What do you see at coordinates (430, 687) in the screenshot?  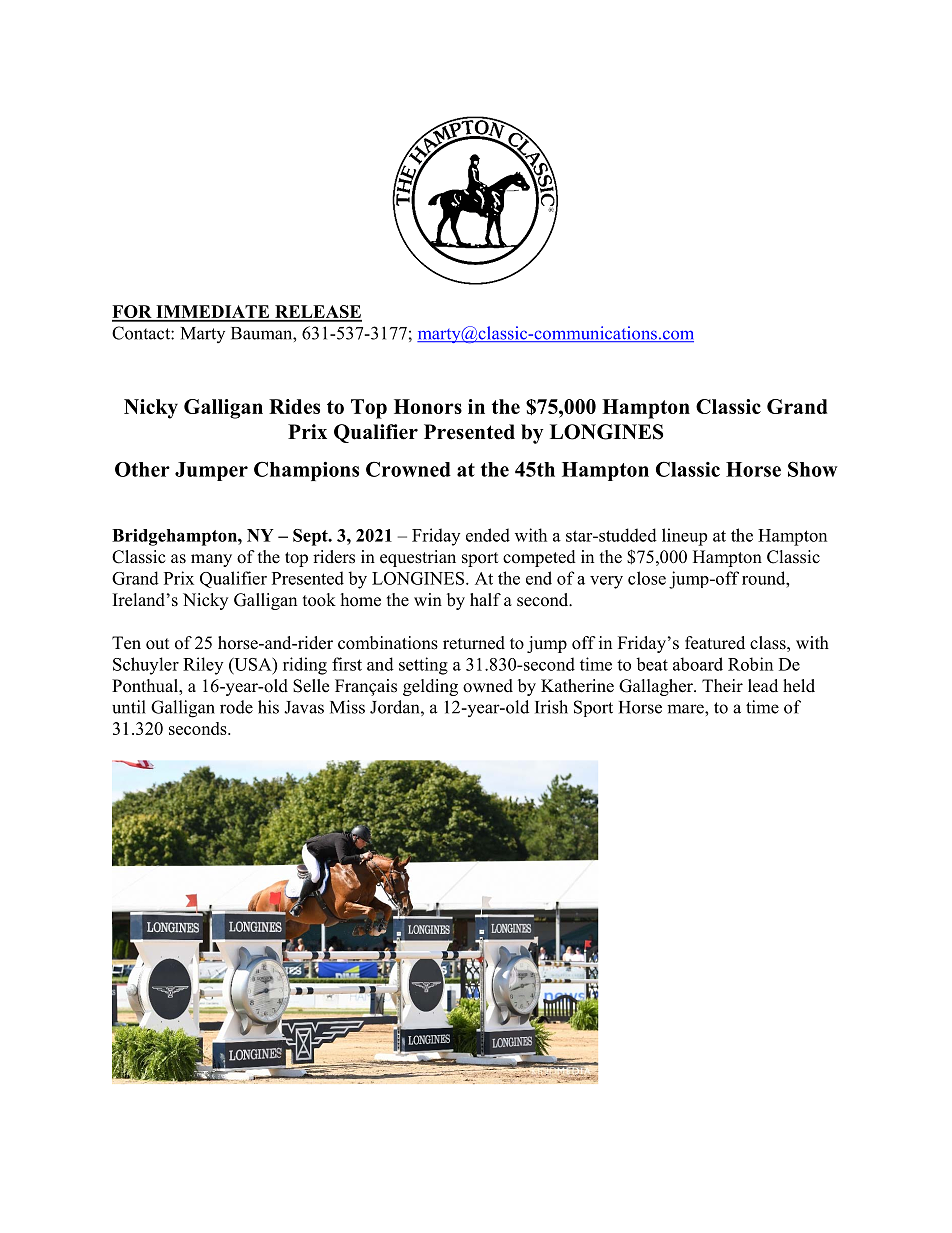 I see `gelding` at bounding box center [430, 687].
